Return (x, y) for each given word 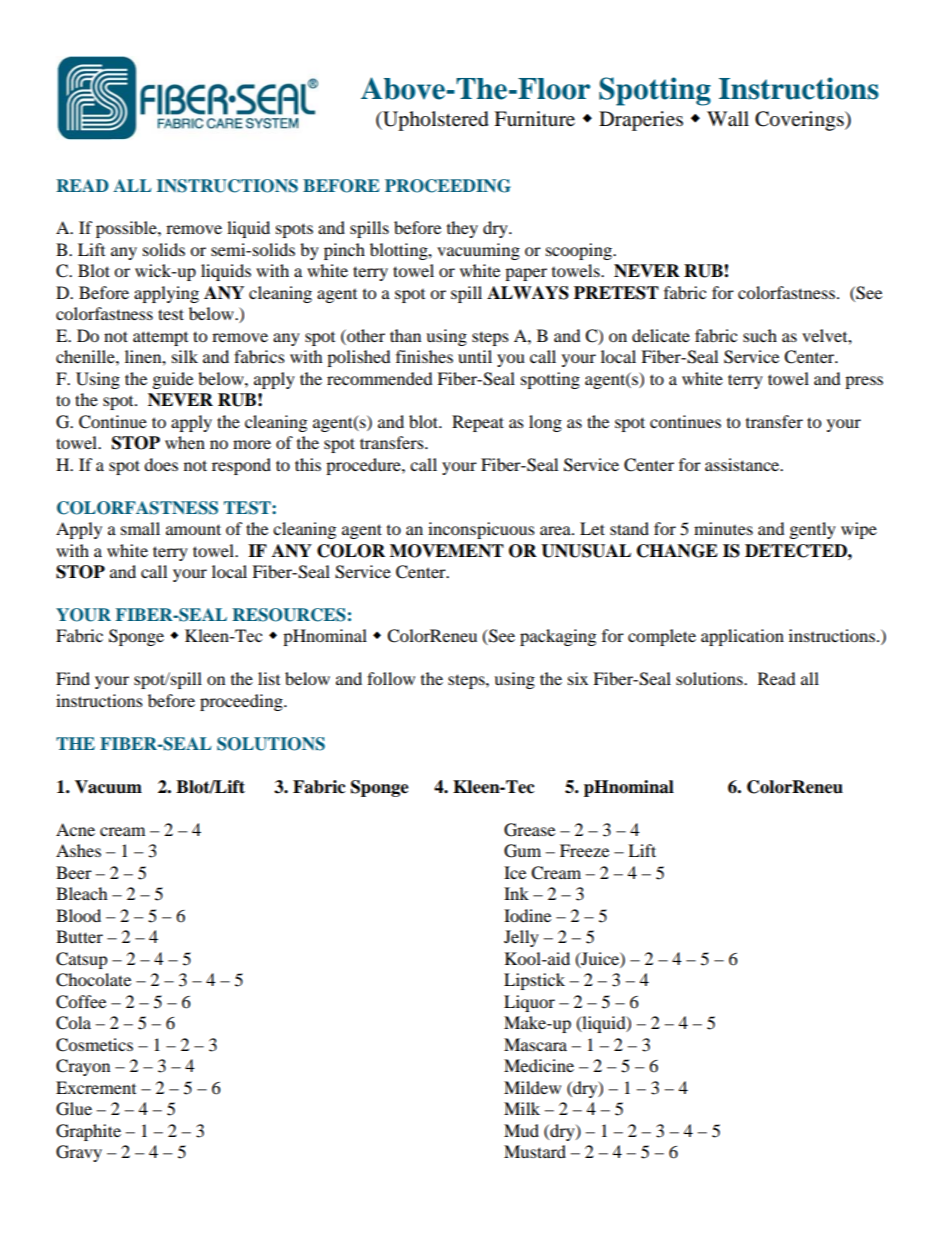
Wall (728, 119)
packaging (558, 637)
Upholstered (435, 121)
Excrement (96, 1087)
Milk (522, 1108)
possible (127, 229)
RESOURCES (289, 615)
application (742, 637)
